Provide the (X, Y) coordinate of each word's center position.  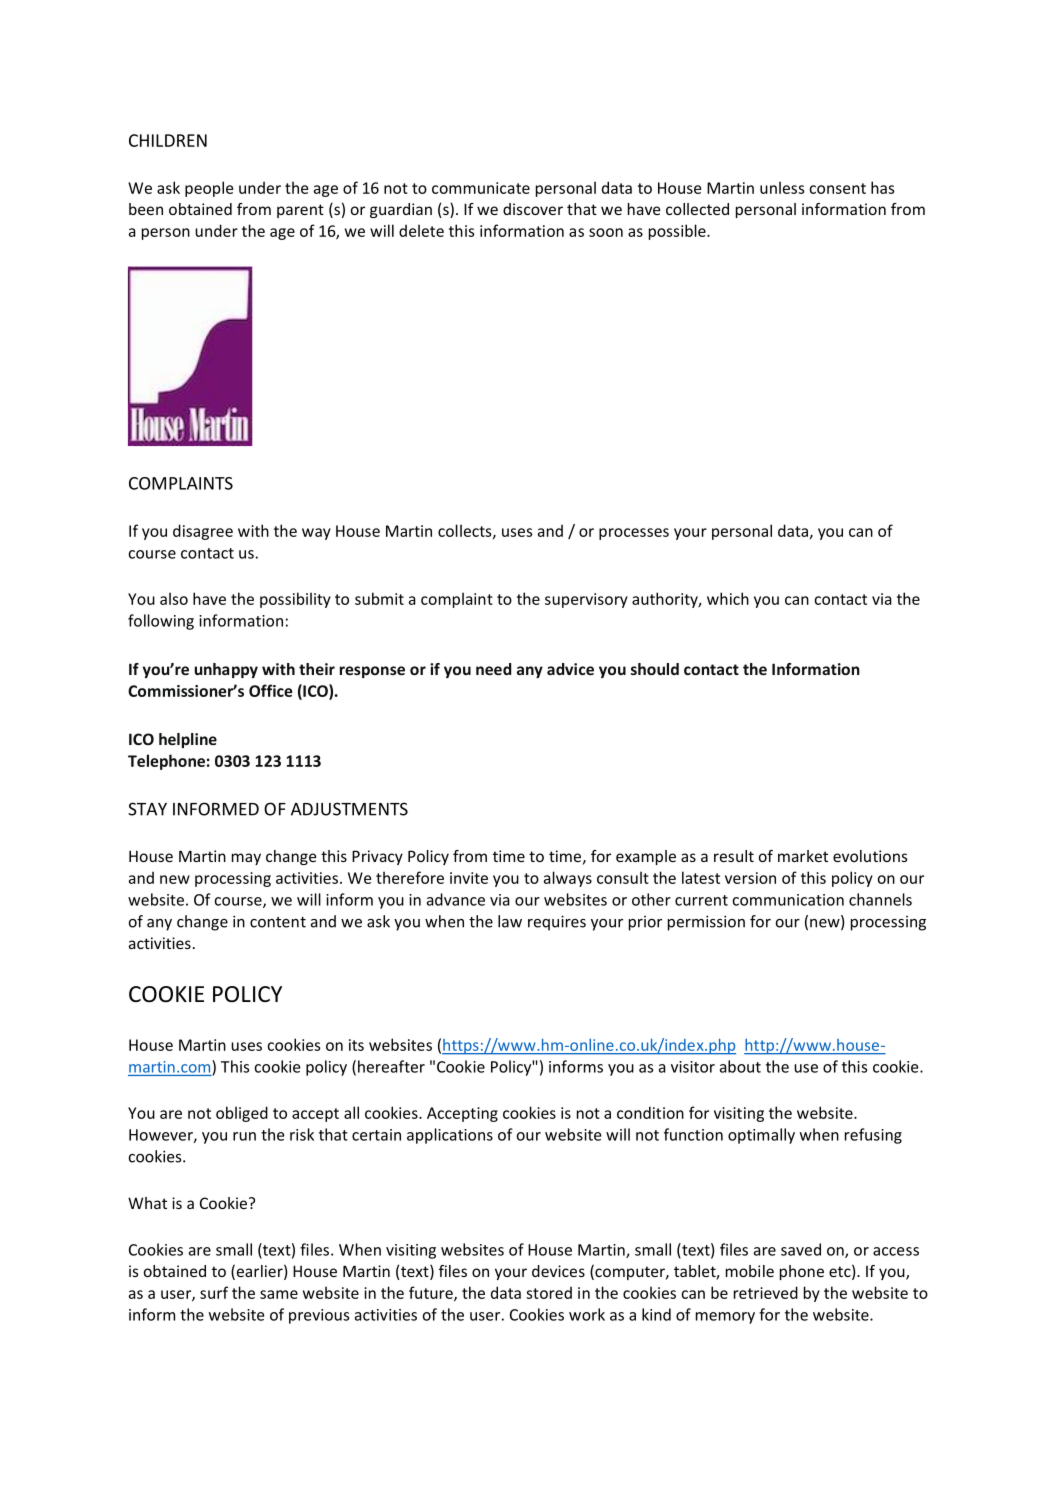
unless (782, 187)
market (803, 856)
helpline (188, 740)
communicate (481, 188)
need (493, 669)
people (209, 189)
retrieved (766, 1292)
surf (214, 1292)
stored (549, 1293)
